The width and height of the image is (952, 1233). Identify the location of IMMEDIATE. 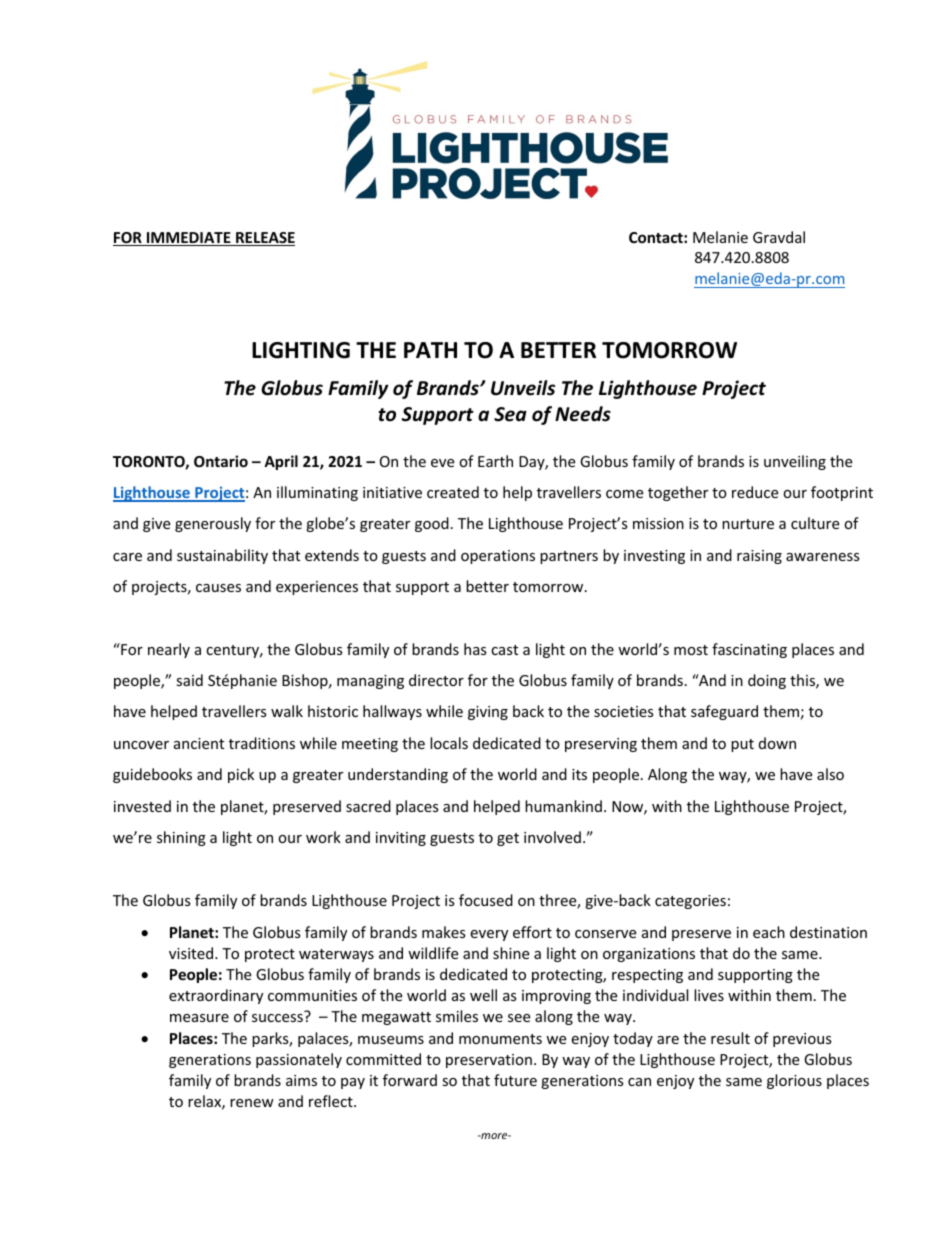
(189, 239).
